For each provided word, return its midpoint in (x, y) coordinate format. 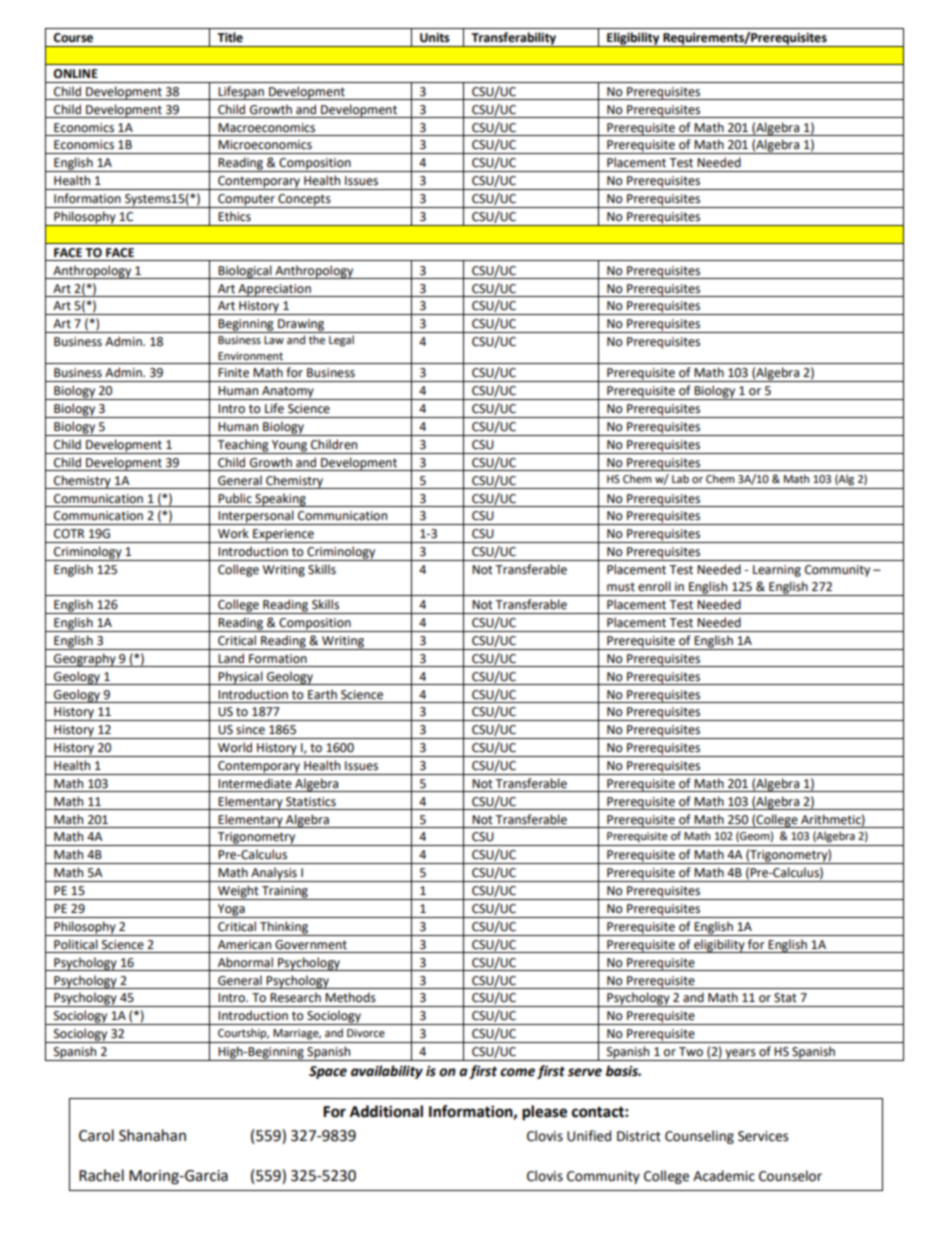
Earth (322, 694)
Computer (246, 201)
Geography (85, 660)
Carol (96, 1135)
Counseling (699, 1137)
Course (73, 38)
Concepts (304, 201)
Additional (386, 1111)
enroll (654, 586)
